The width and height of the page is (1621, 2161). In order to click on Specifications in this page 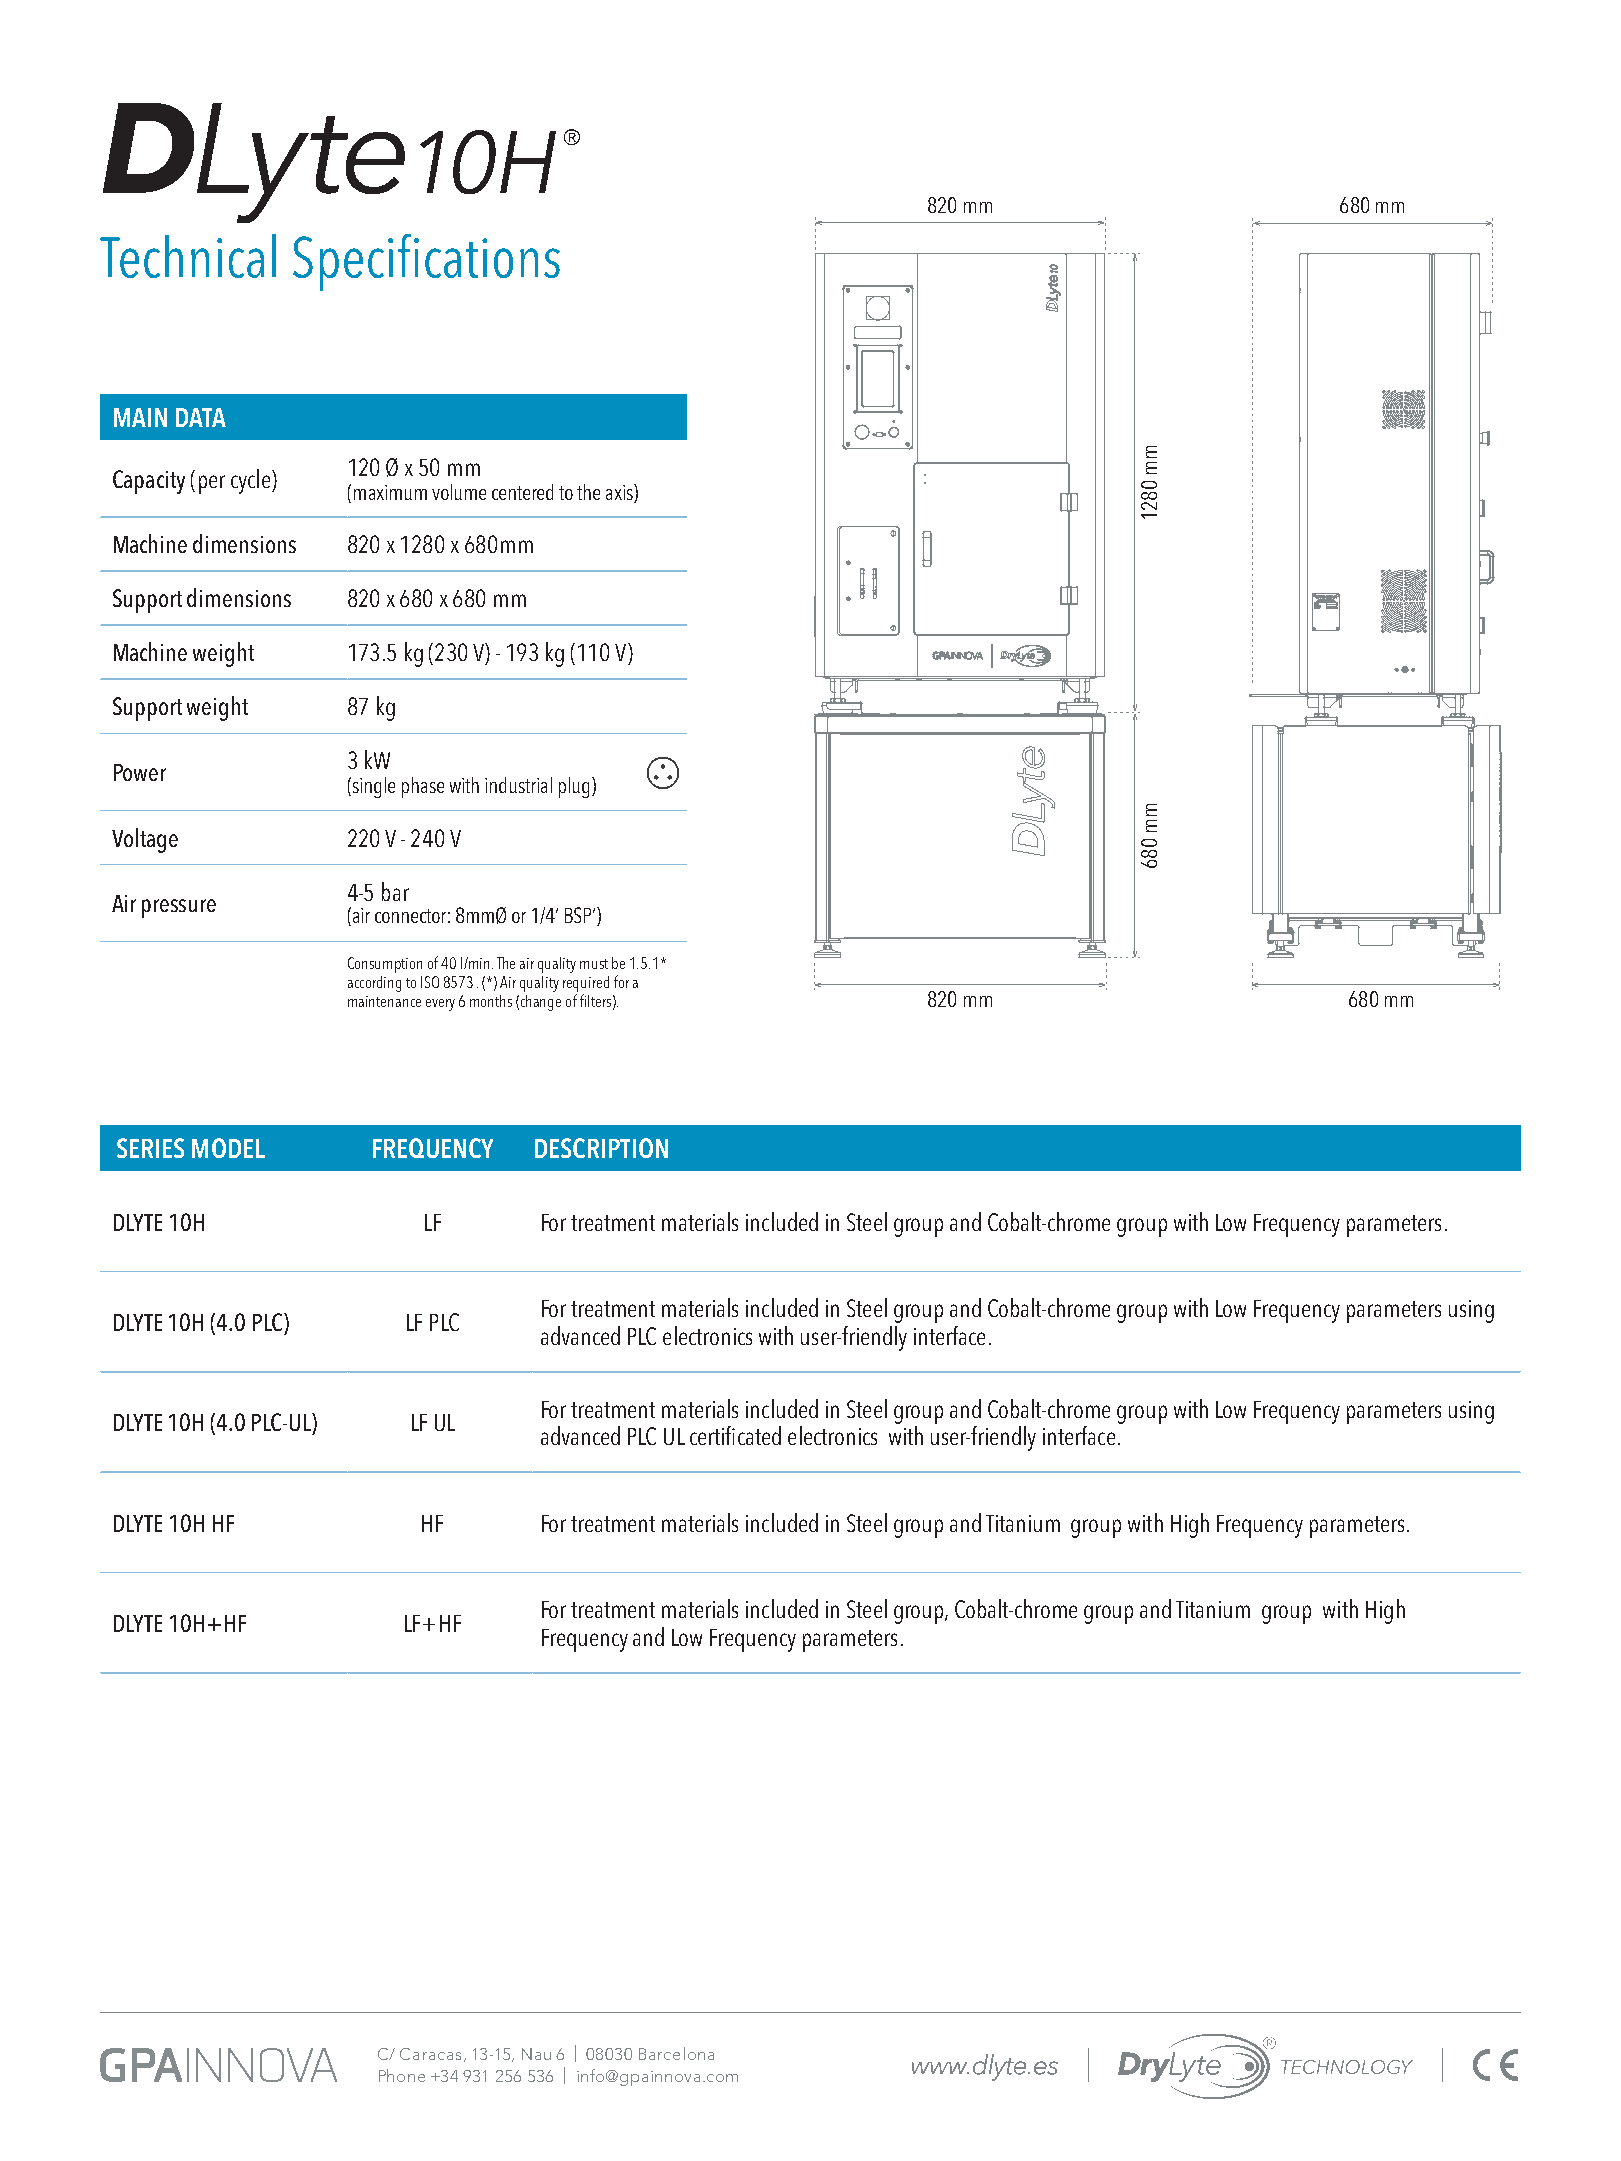, I will do `click(426, 262)`.
